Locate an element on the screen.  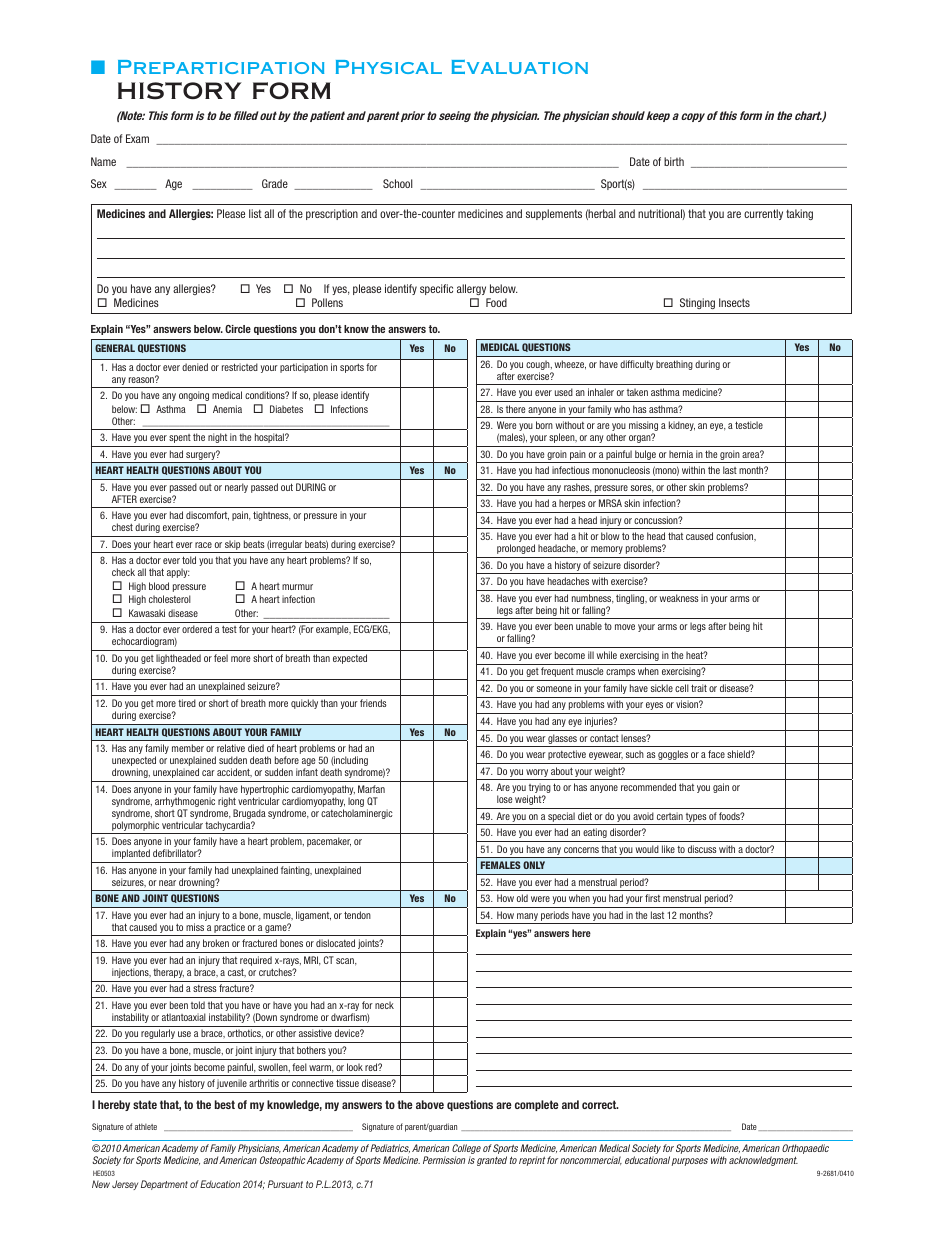
weakness is located at coordinates (679, 598).
